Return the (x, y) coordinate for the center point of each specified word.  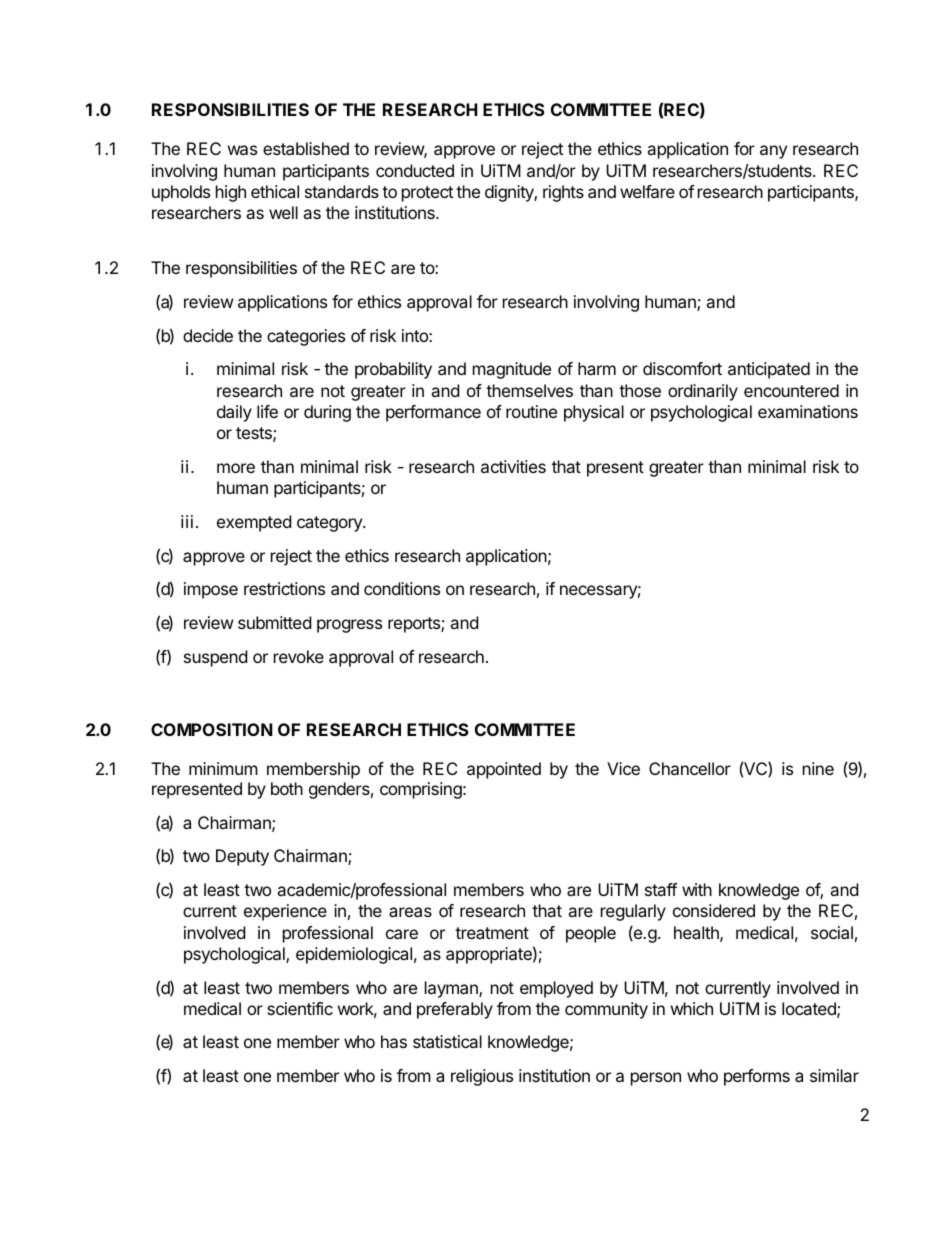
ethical (275, 191)
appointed (504, 770)
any (773, 152)
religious (482, 1077)
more (236, 468)
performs (757, 1077)
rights (563, 193)
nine (818, 768)
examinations (808, 411)
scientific (300, 1008)
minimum (223, 768)
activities (513, 466)
